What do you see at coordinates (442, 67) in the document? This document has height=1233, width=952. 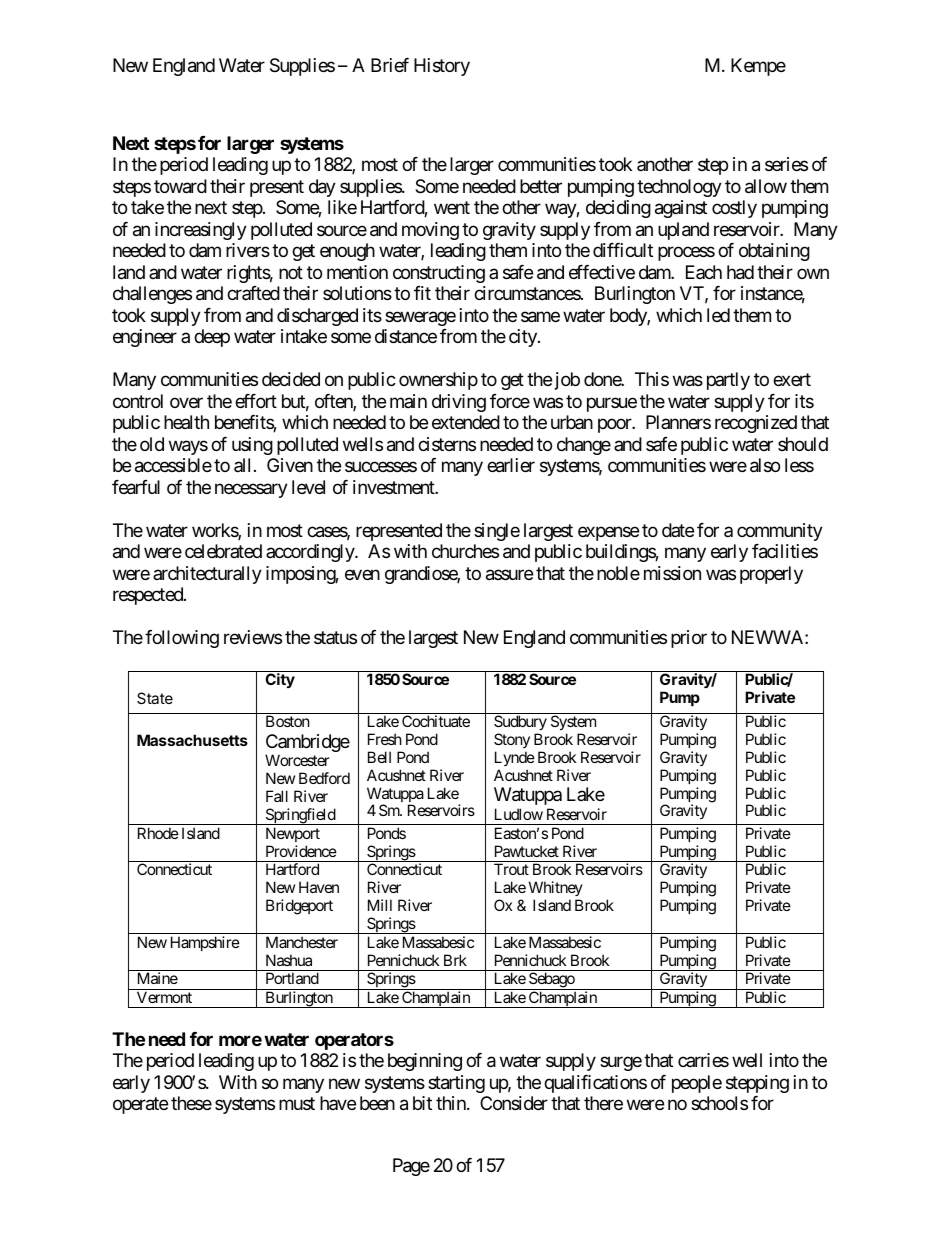 I see `History` at bounding box center [442, 67].
